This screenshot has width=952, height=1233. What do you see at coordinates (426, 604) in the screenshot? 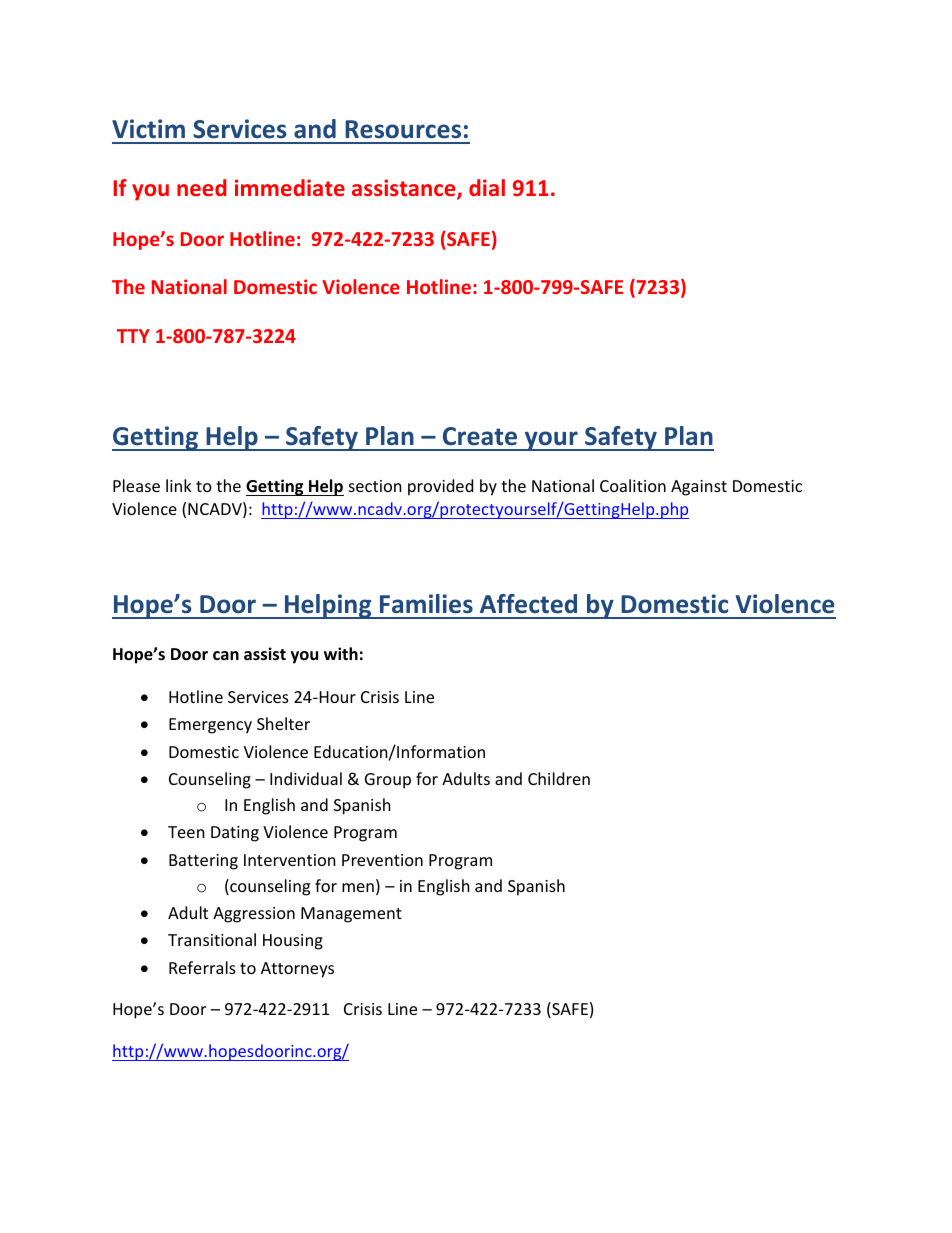
I see `Families` at bounding box center [426, 604].
